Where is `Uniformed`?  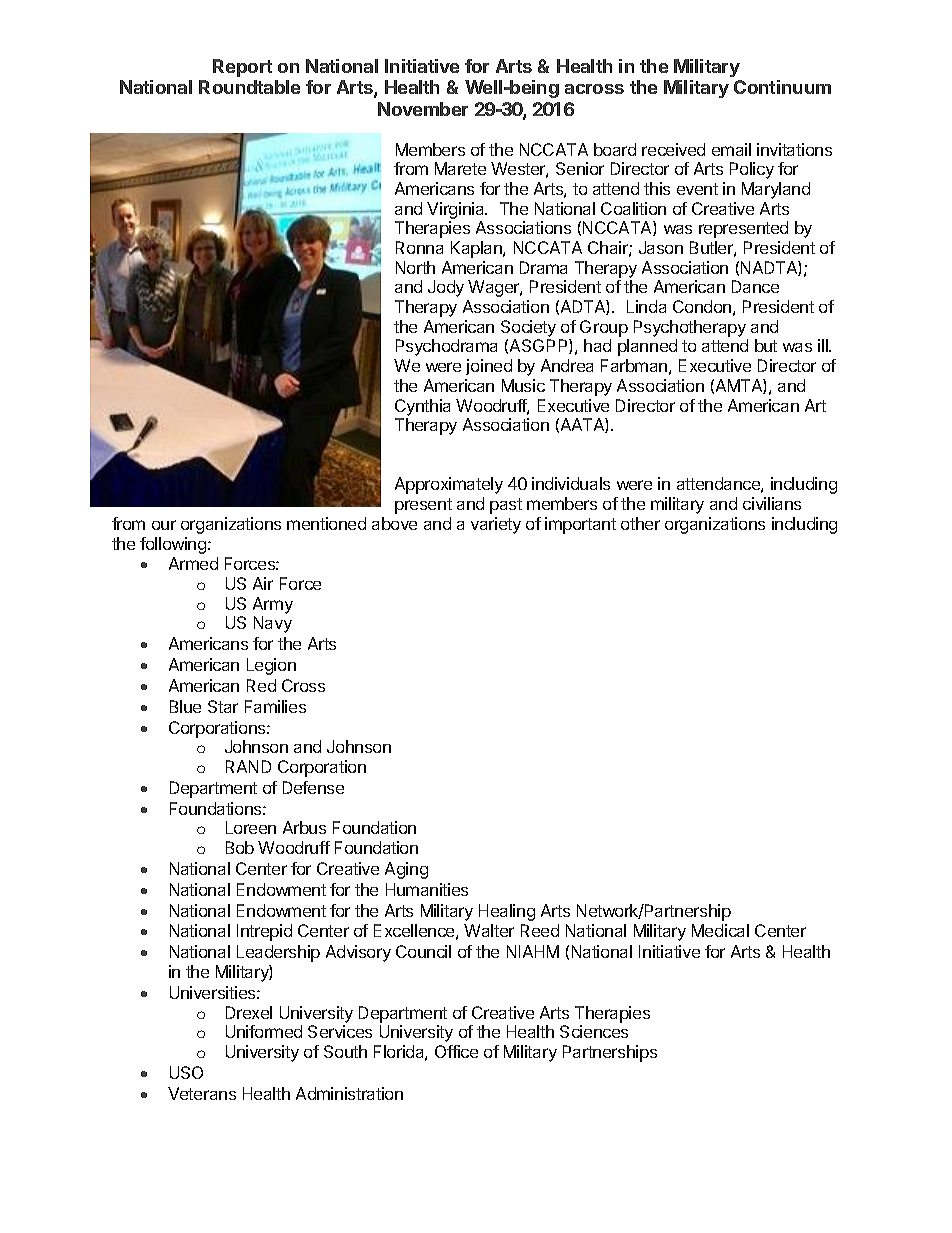
Uniformed is located at coordinates (264, 1031).
